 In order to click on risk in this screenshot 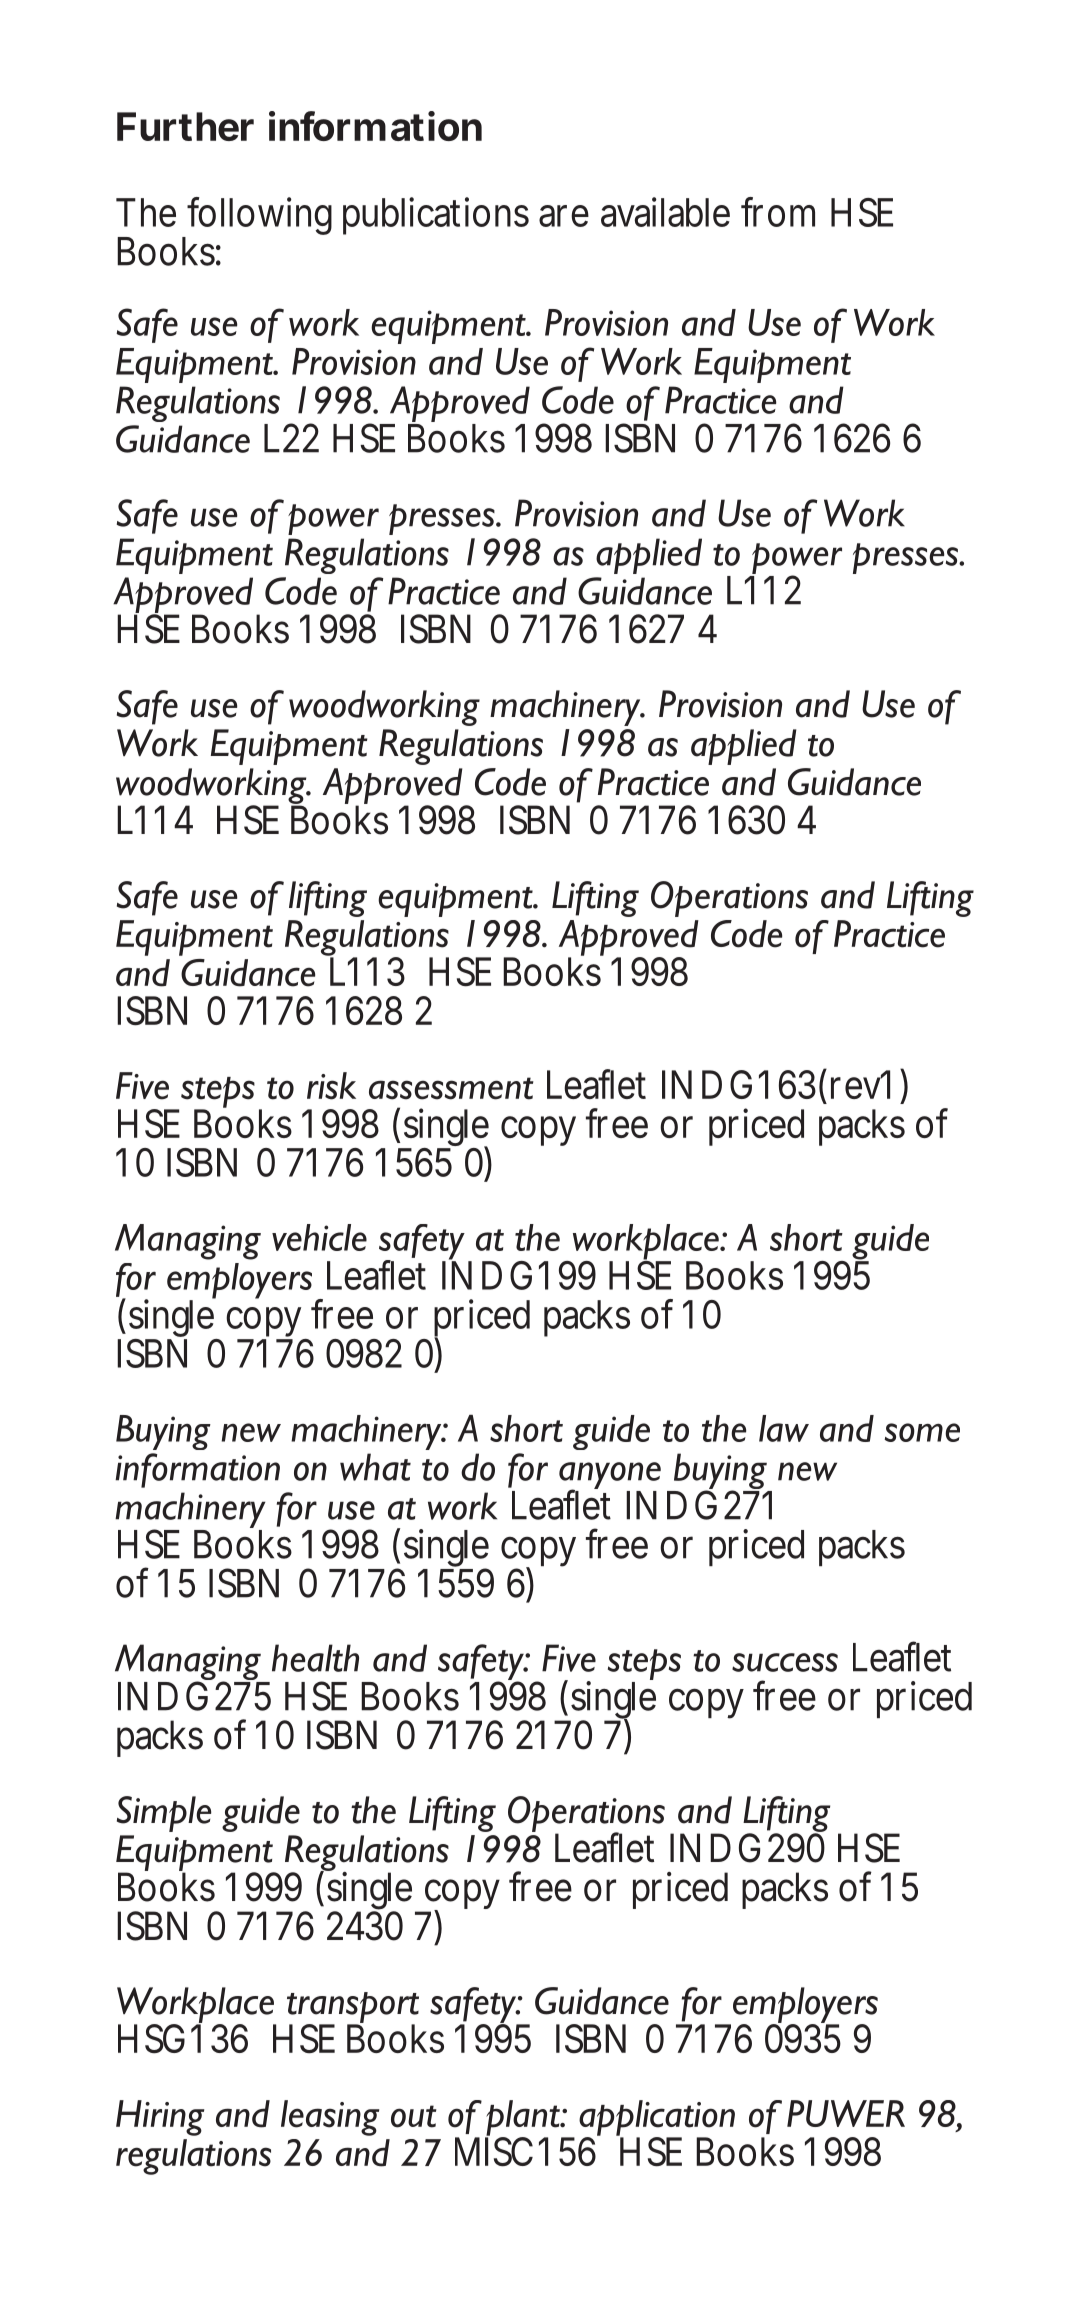, I will do `click(331, 1086)`.
